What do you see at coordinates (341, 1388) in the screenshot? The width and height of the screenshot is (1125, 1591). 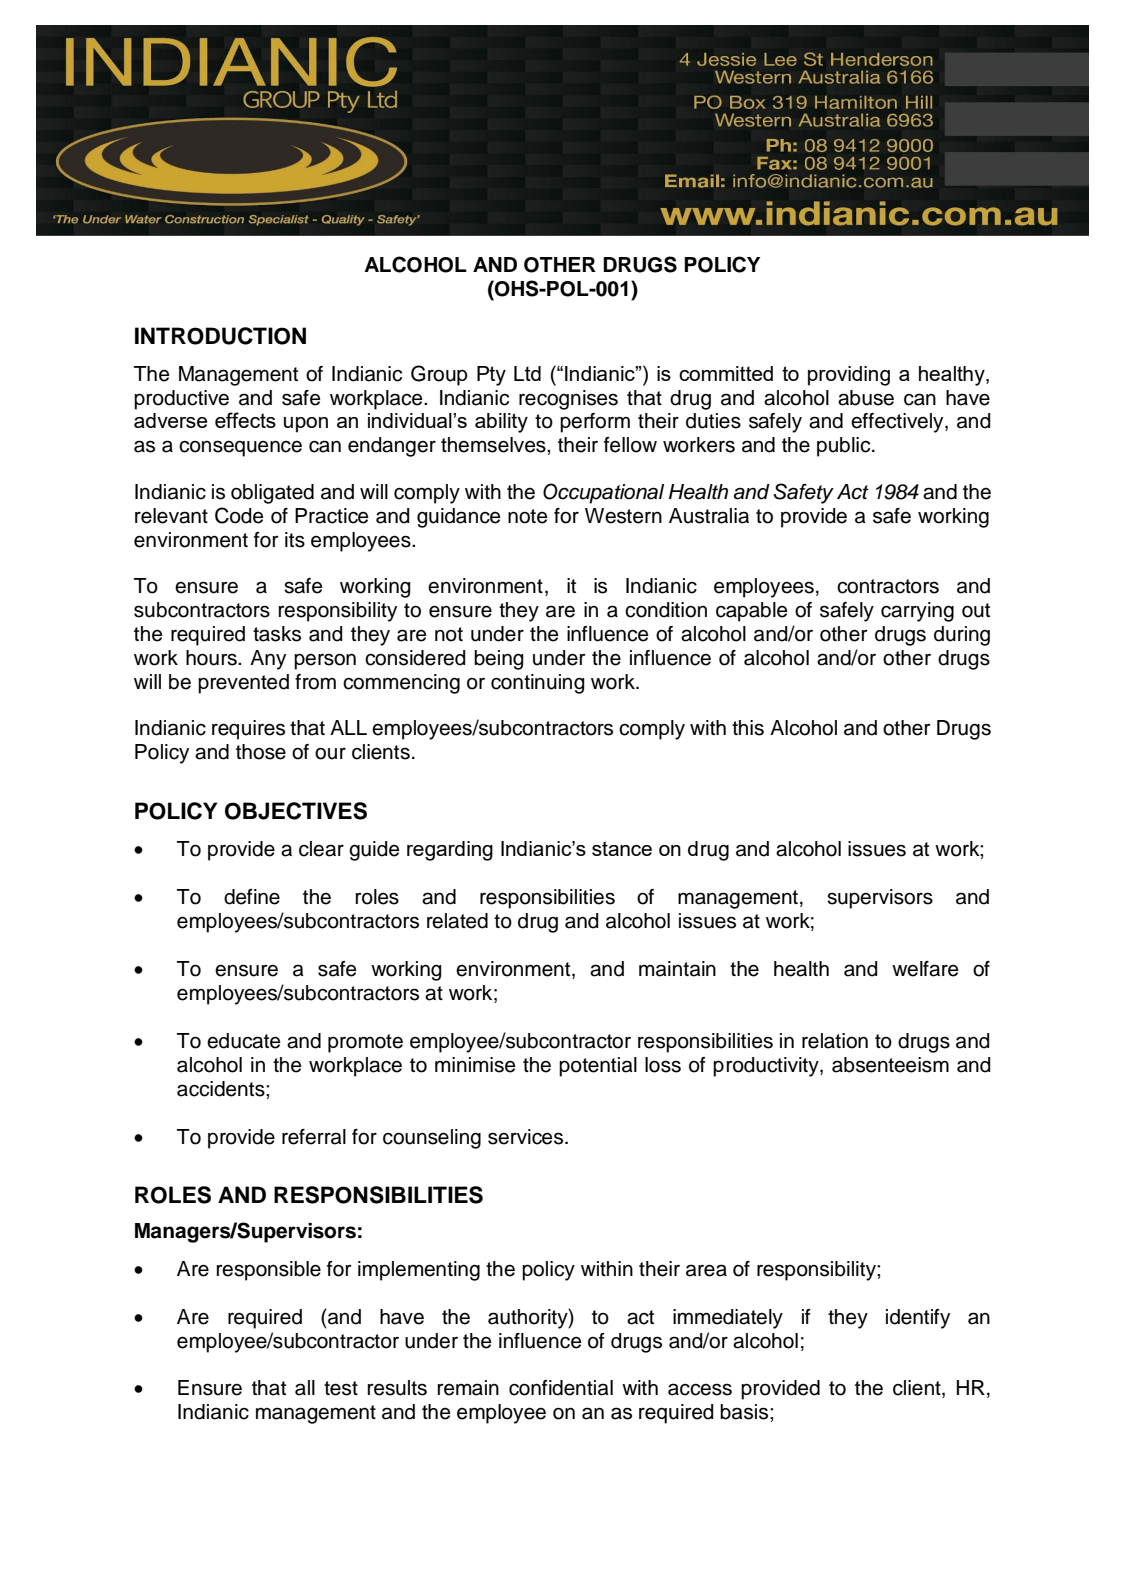 I see `test` at bounding box center [341, 1388].
